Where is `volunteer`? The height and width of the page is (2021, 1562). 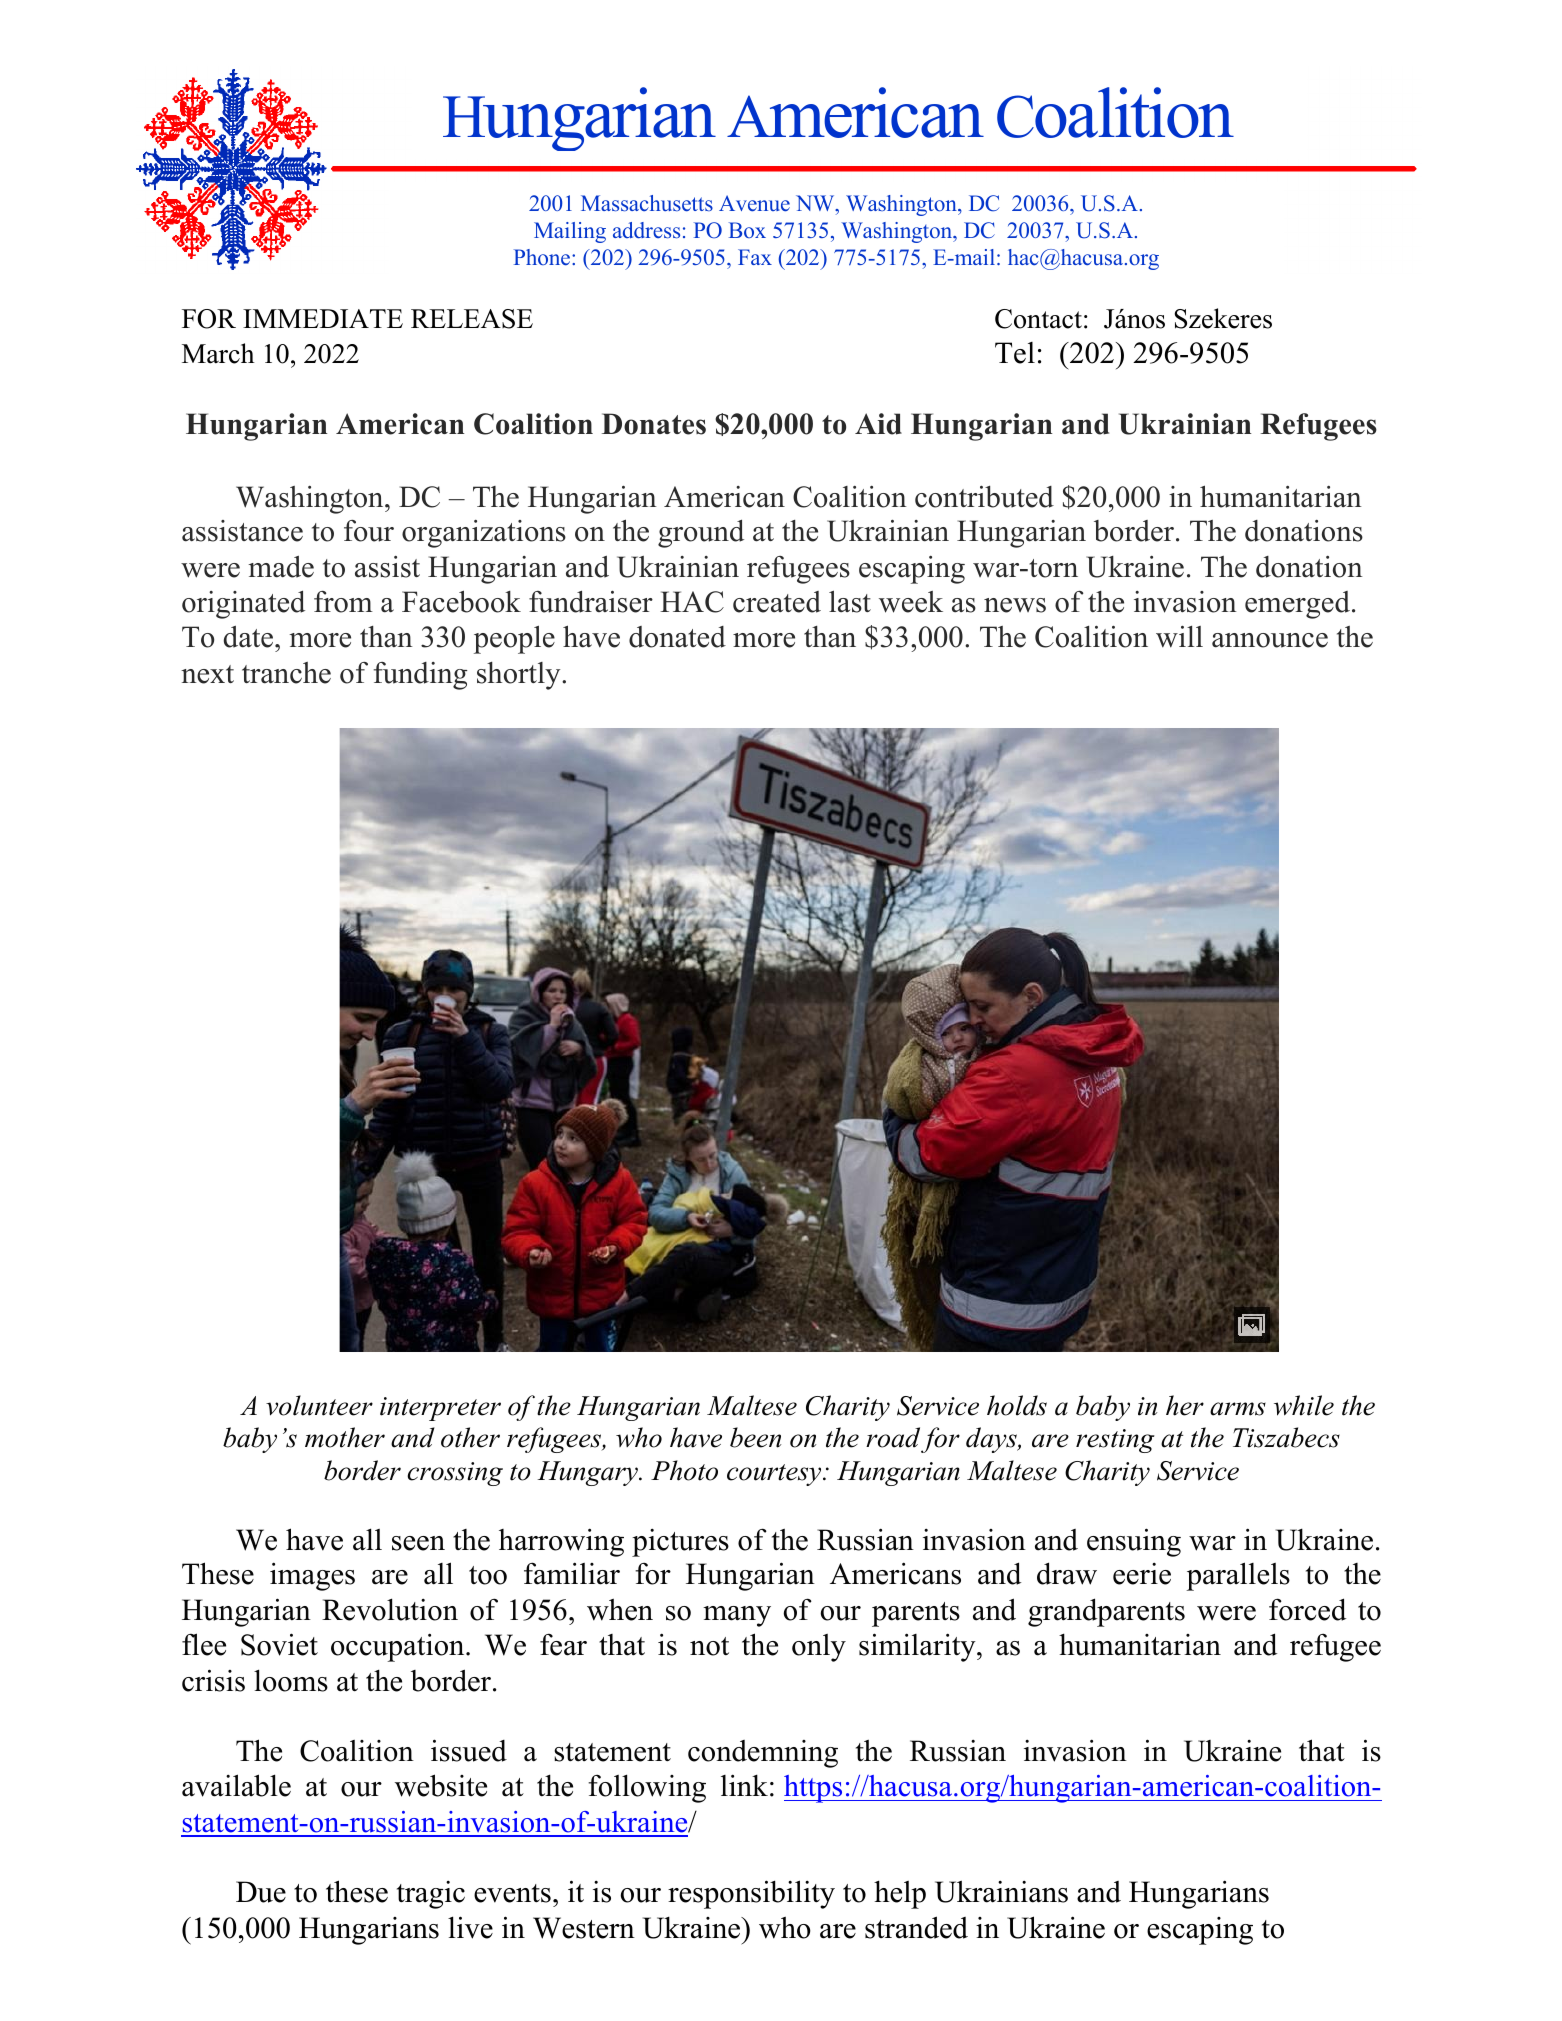
volunteer is located at coordinates (319, 1405).
